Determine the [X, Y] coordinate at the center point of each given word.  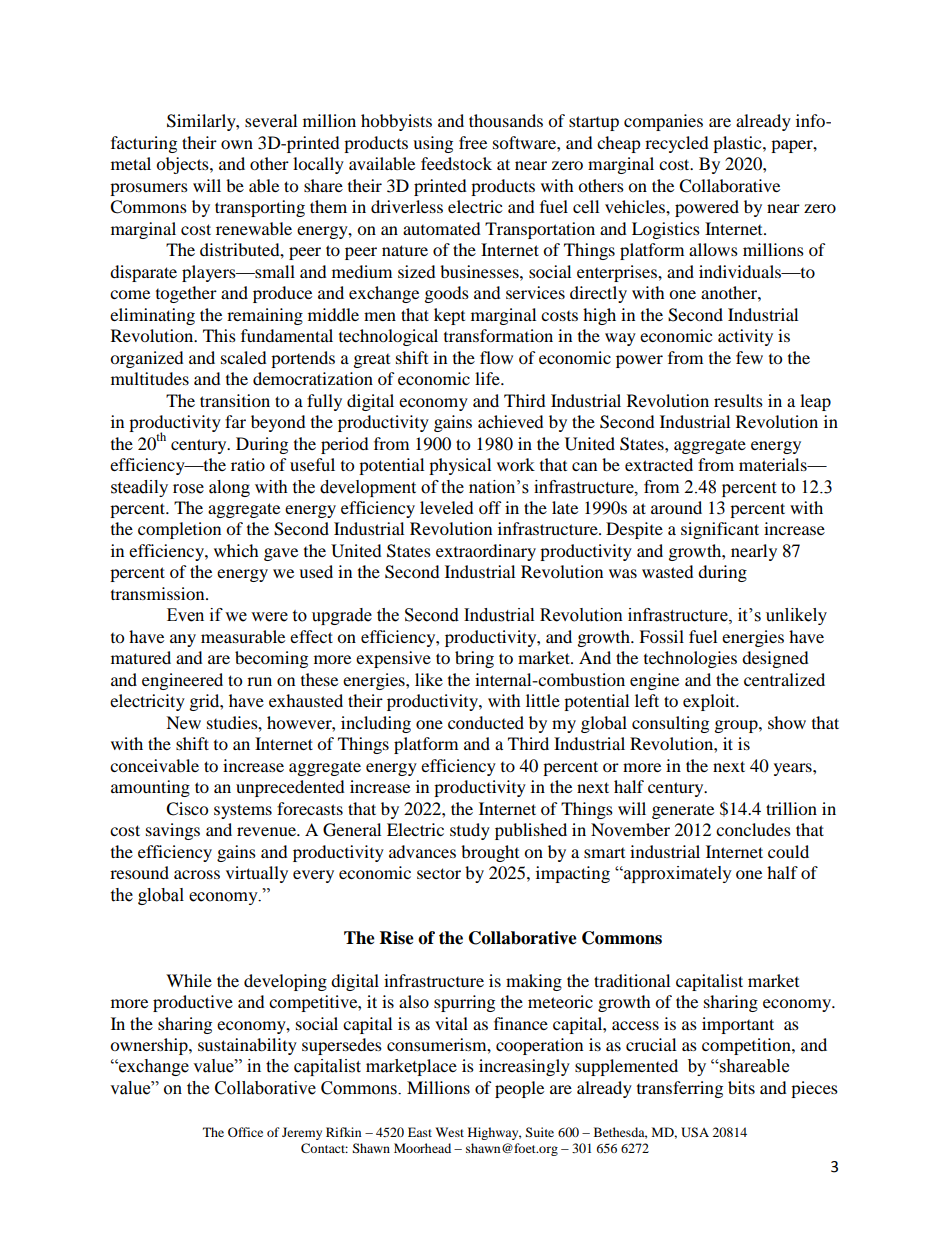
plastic [738, 144]
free [473, 142]
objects [183, 165]
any [183, 640]
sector [439, 873]
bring [474, 659]
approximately [677, 874]
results [738, 400]
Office [245, 1132]
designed [775, 659]
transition [235, 400]
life [488, 378]
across [197, 874]
